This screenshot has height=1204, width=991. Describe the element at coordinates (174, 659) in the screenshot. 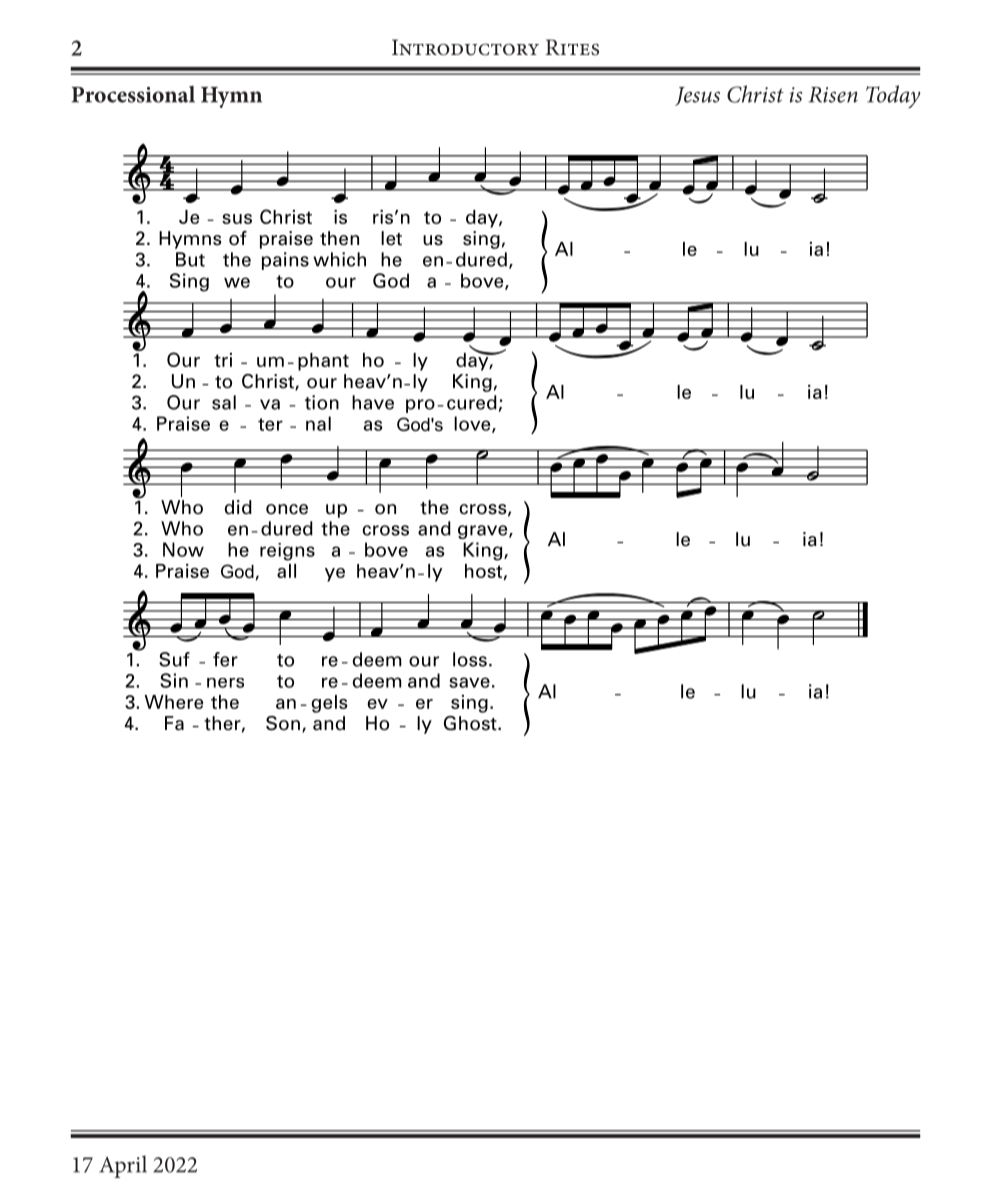

I see `Suf` at that location.
